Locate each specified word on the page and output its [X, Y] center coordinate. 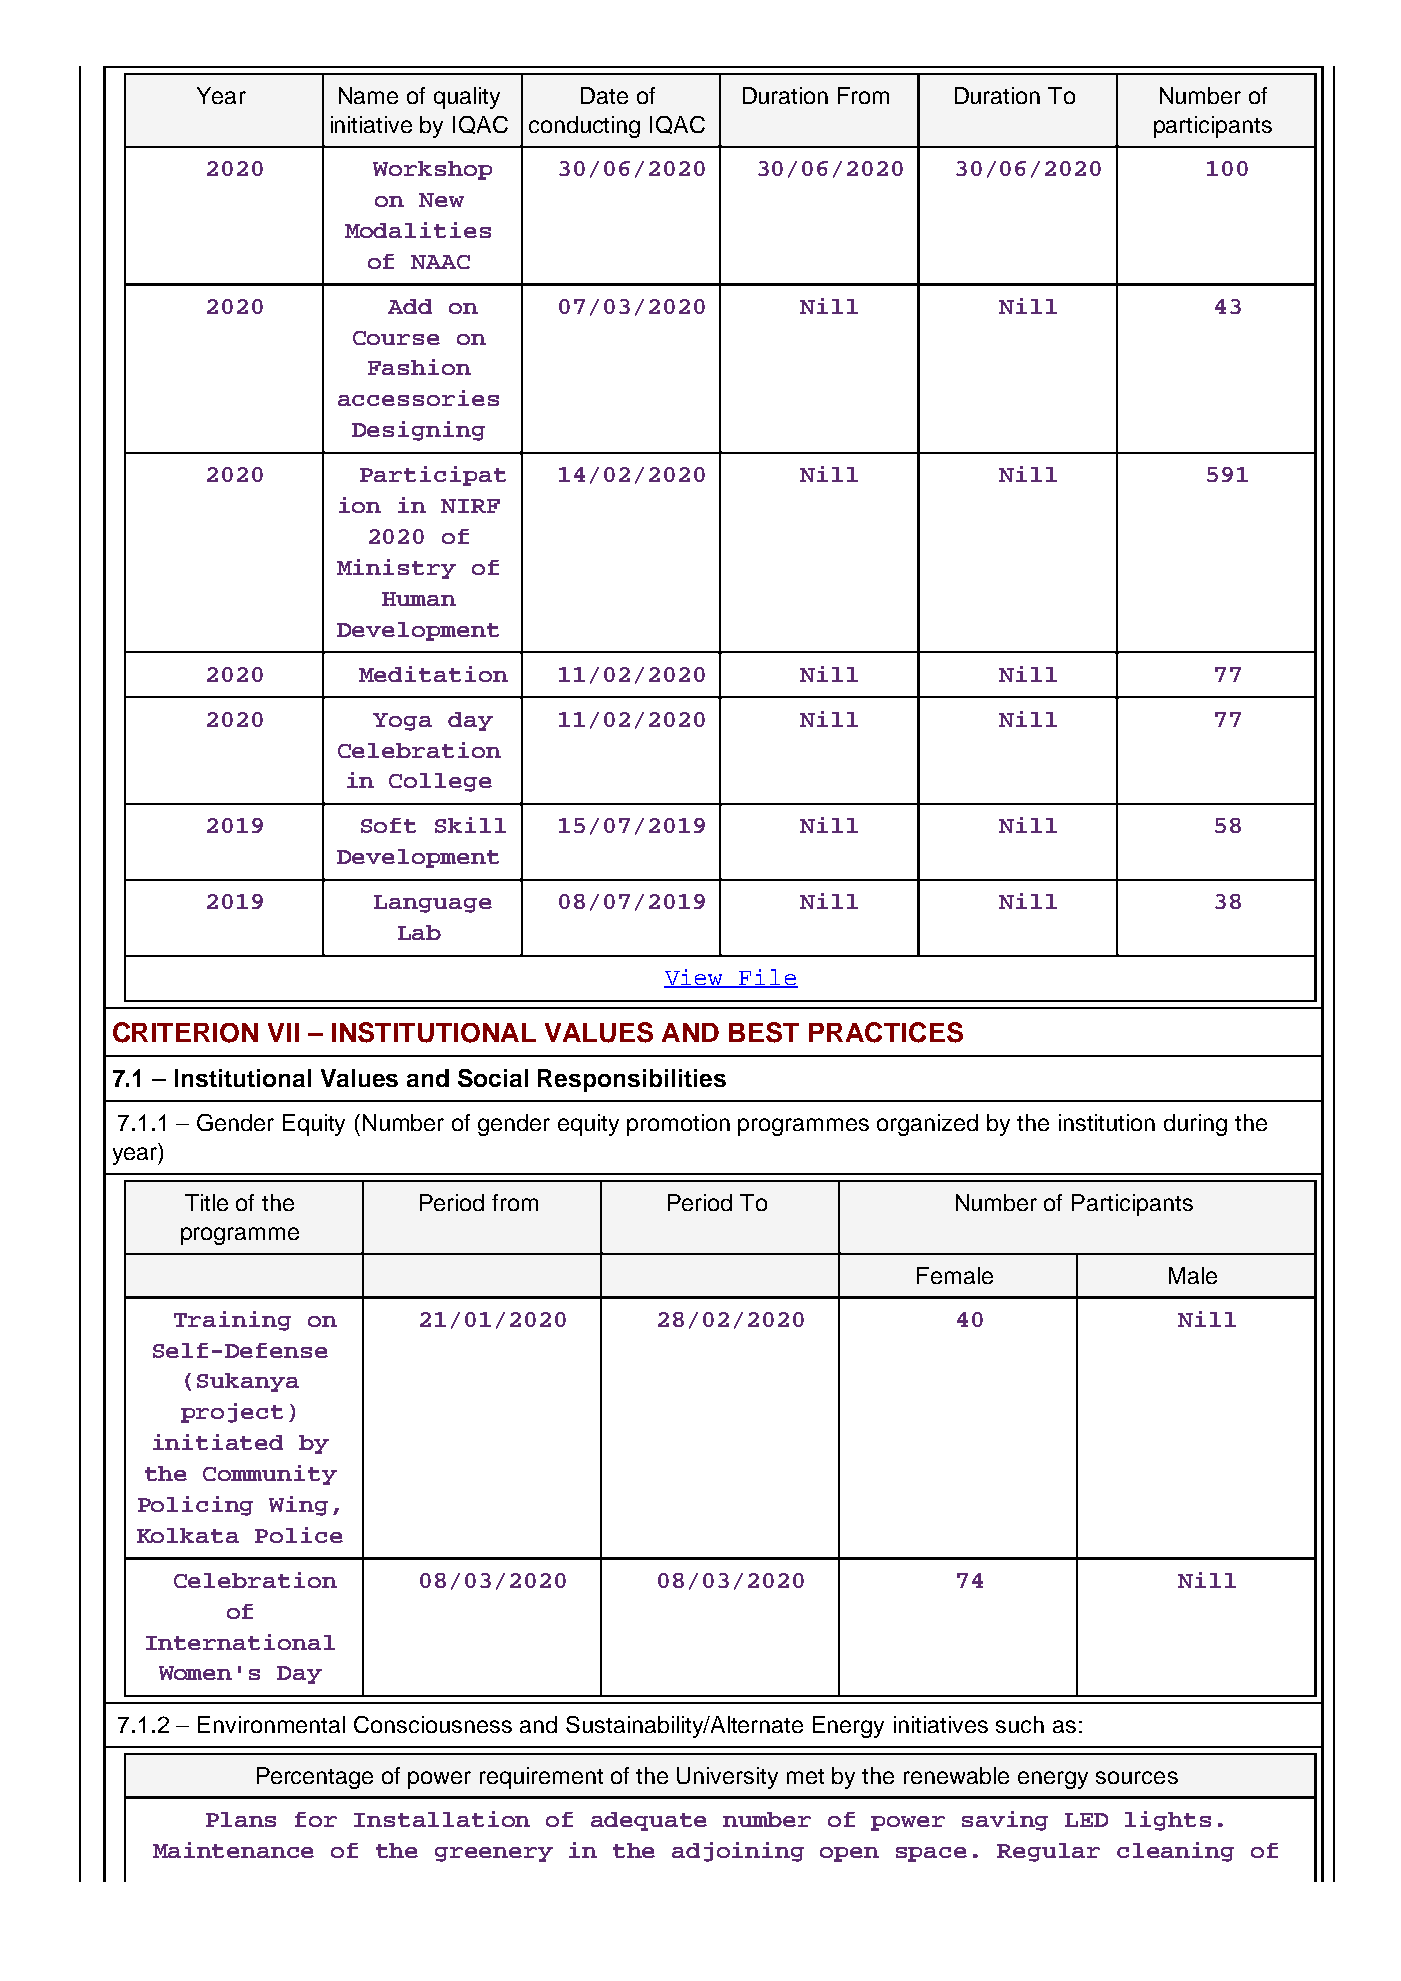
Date [604, 95]
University [727, 1778]
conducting [584, 127]
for [316, 1819]
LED [1086, 1820]
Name [368, 95]
